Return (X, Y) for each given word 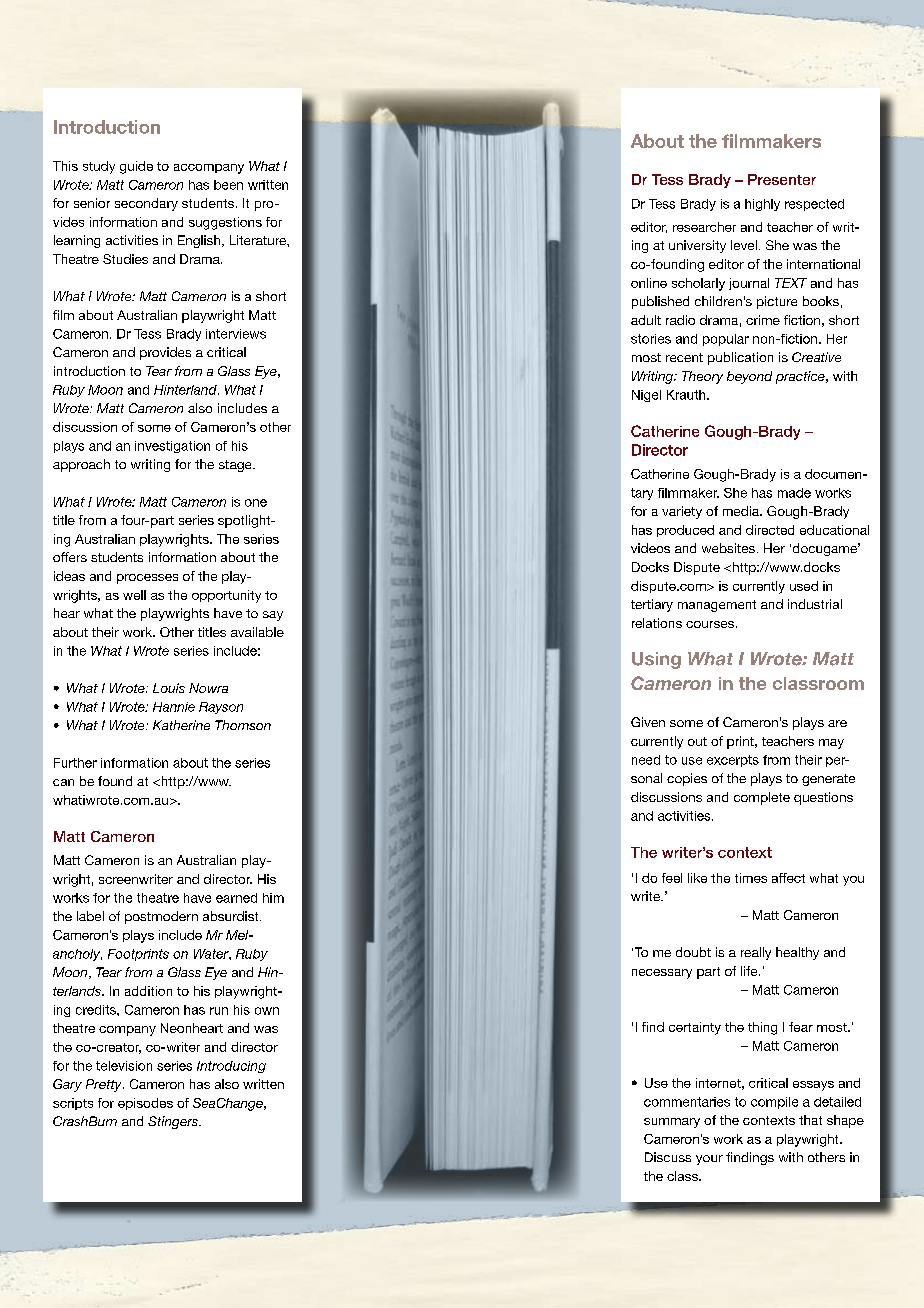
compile (774, 1103)
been (228, 185)
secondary (146, 204)
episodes (145, 1104)
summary (672, 1123)
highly (762, 205)
